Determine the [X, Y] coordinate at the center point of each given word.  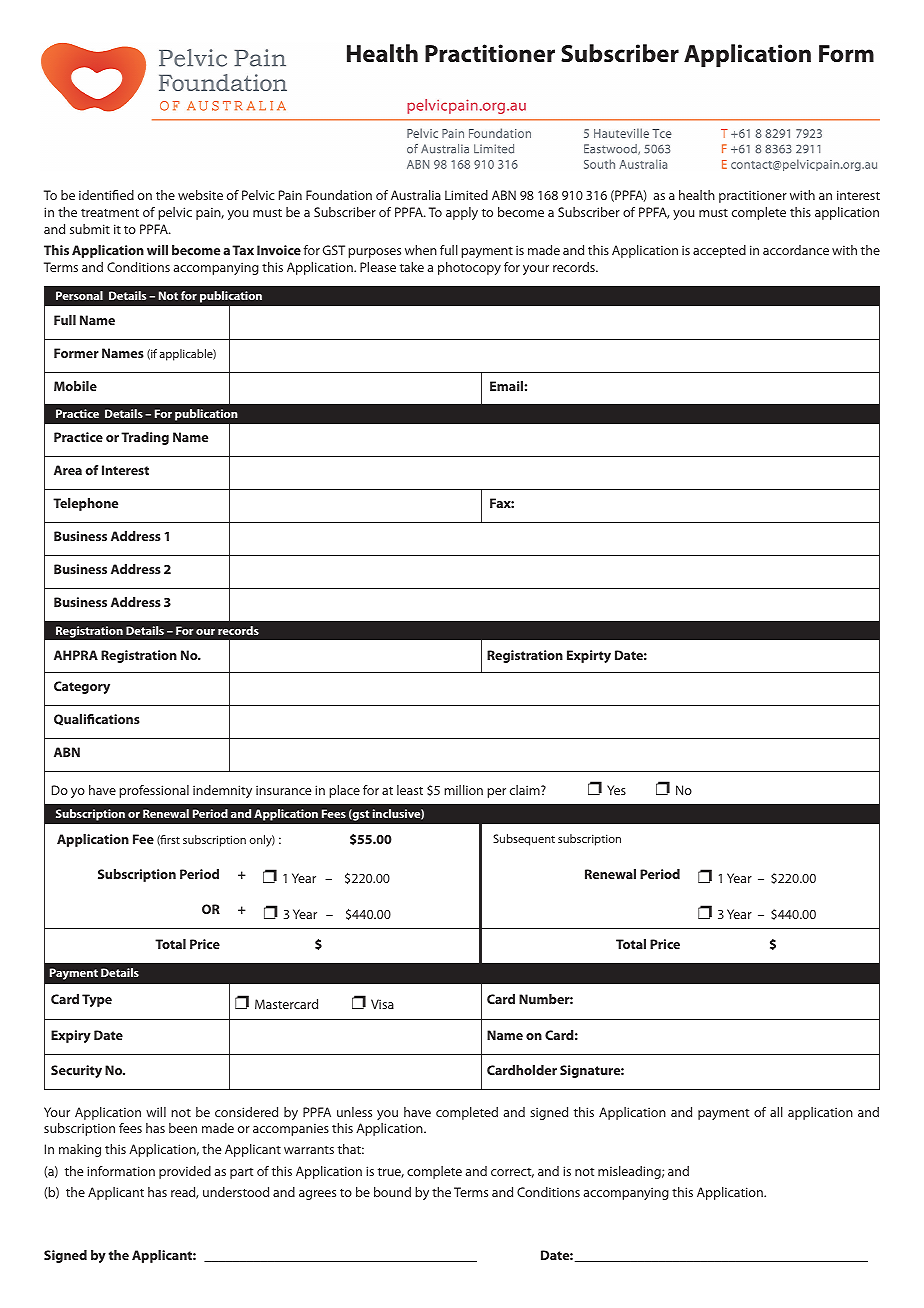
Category [82, 687]
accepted [719, 251]
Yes [616, 790]
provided [185, 1172]
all [776, 1112]
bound [392, 1192]
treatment [110, 213]
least [410, 790]
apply [462, 213]
